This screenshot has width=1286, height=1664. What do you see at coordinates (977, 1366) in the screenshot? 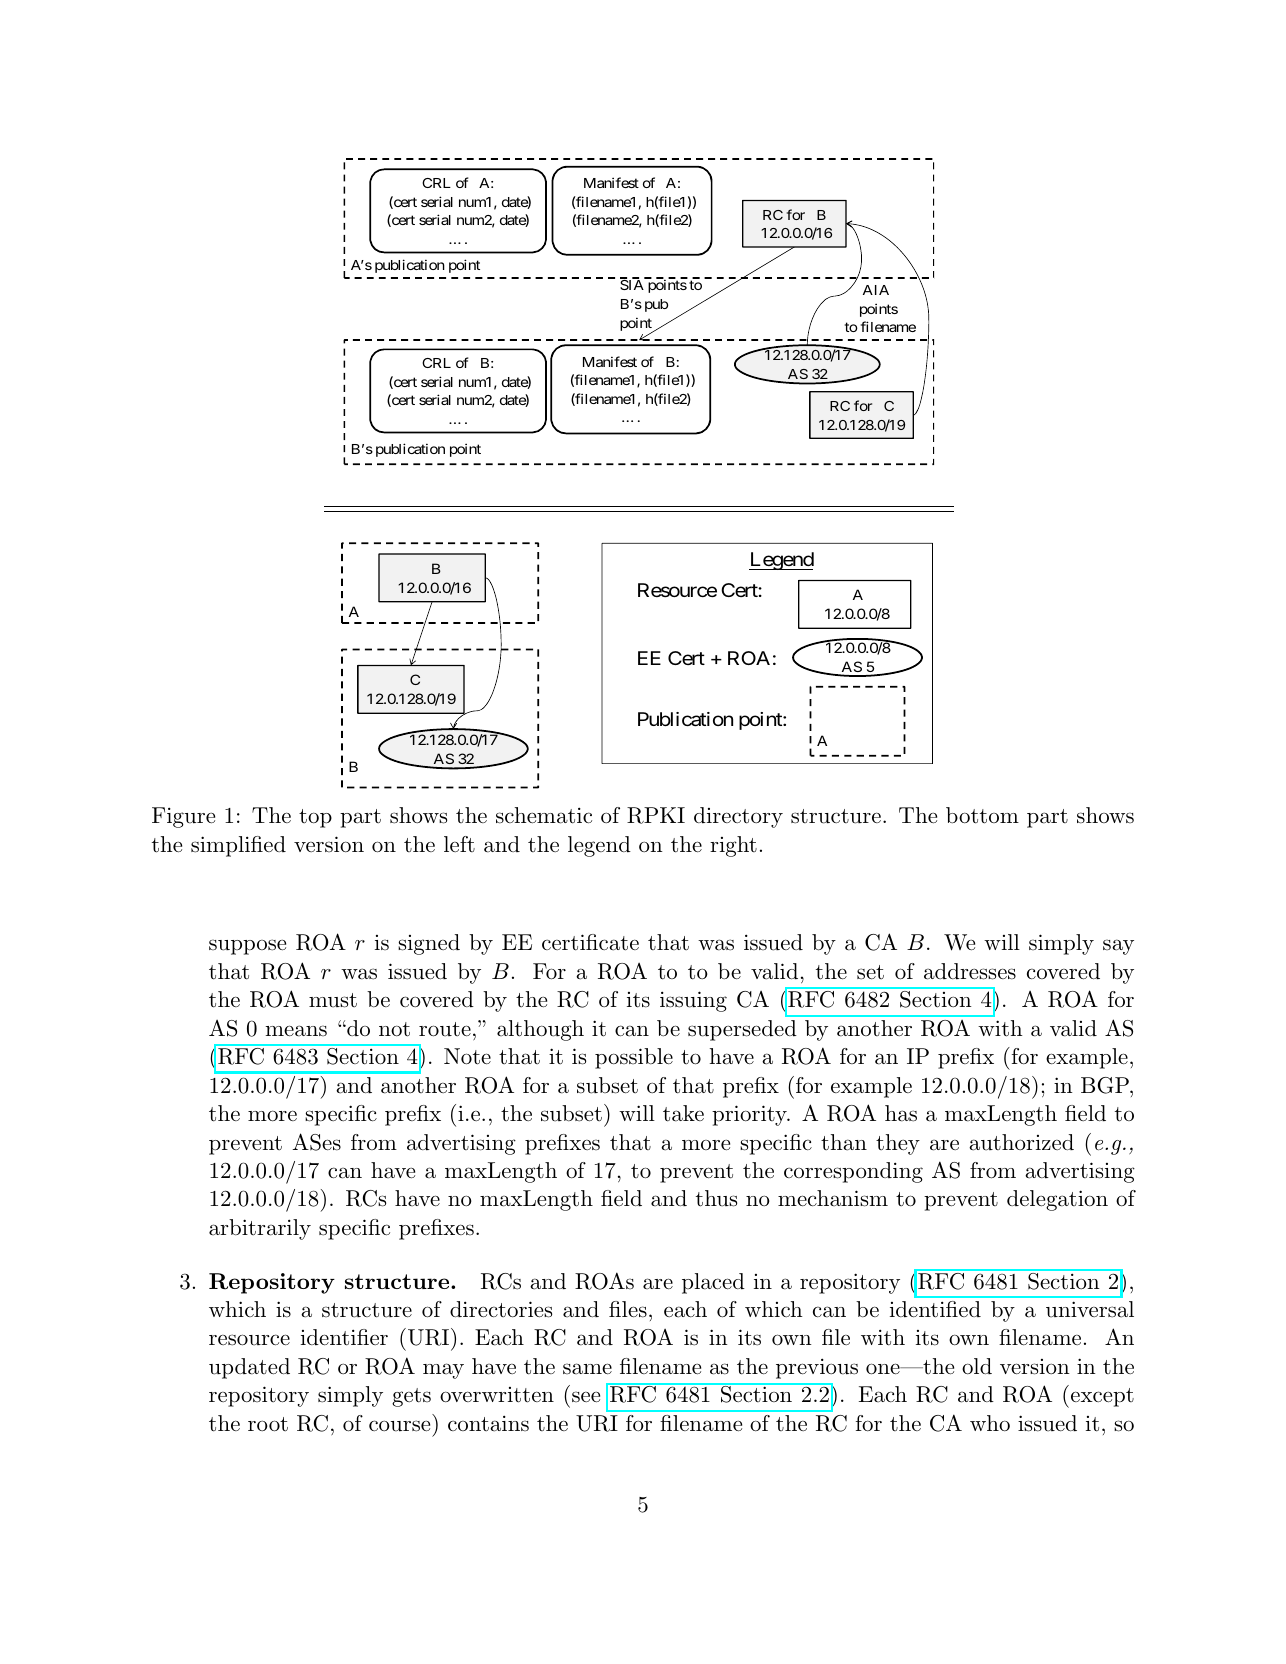
I see `old` at bounding box center [977, 1366].
